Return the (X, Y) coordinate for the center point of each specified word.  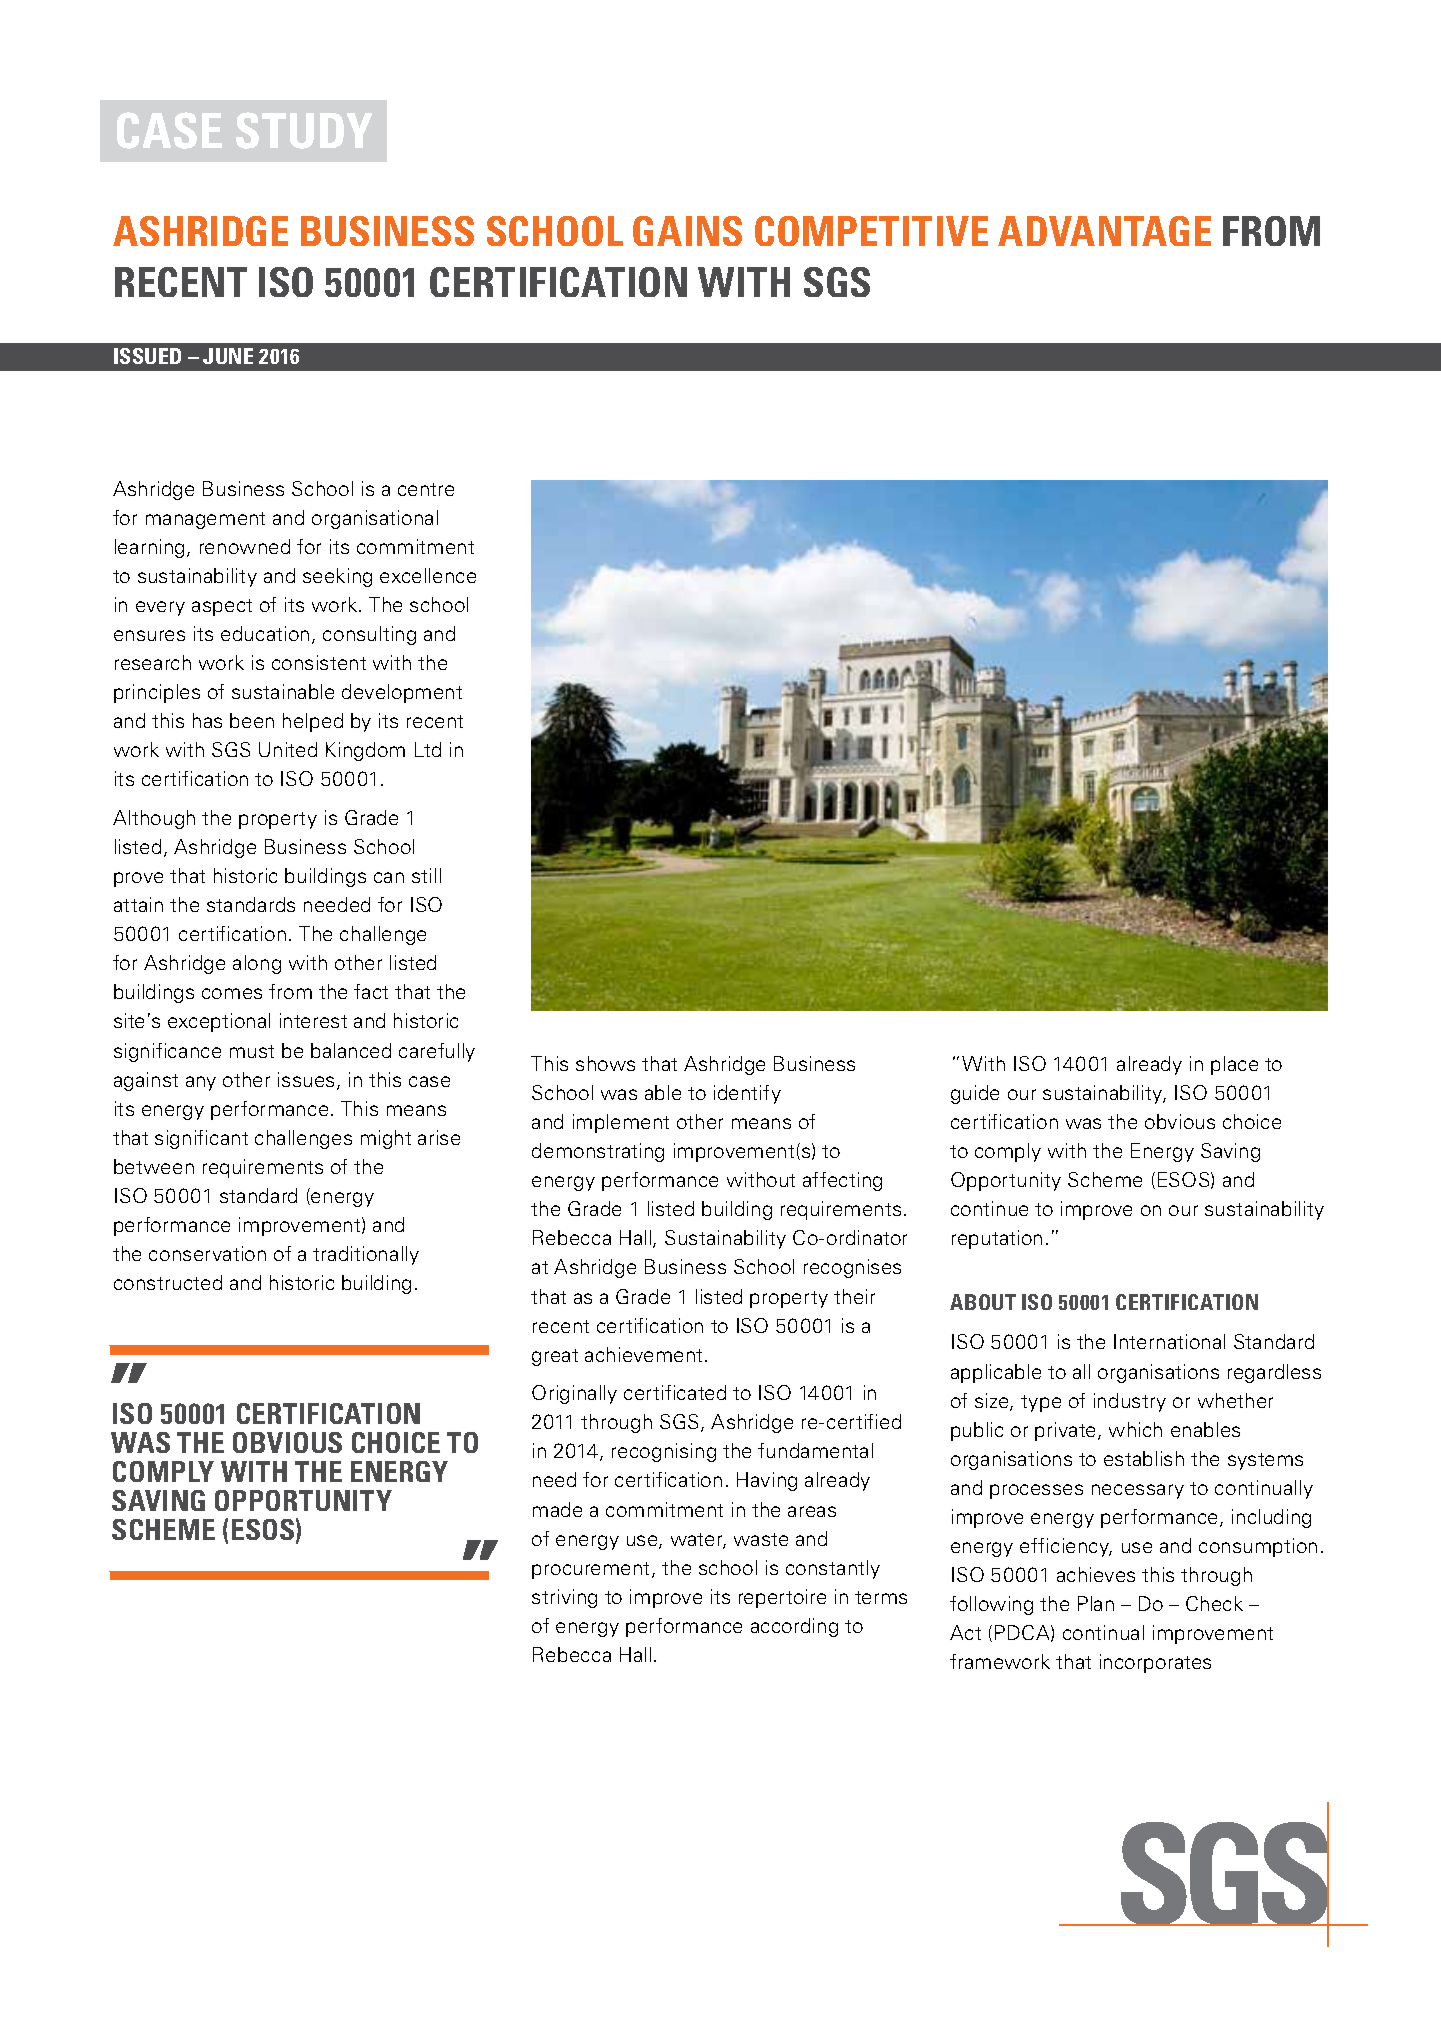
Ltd (428, 749)
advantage (1104, 231)
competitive (871, 231)
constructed (168, 1282)
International (1169, 1341)
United (288, 749)
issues (306, 1079)
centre (426, 489)
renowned (245, 546)
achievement (643, 1354)
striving (564, 1598)
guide (975, 1094)
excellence (428, 575)
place (1234, 1065)
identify (747, 1094)
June (228, 356)
